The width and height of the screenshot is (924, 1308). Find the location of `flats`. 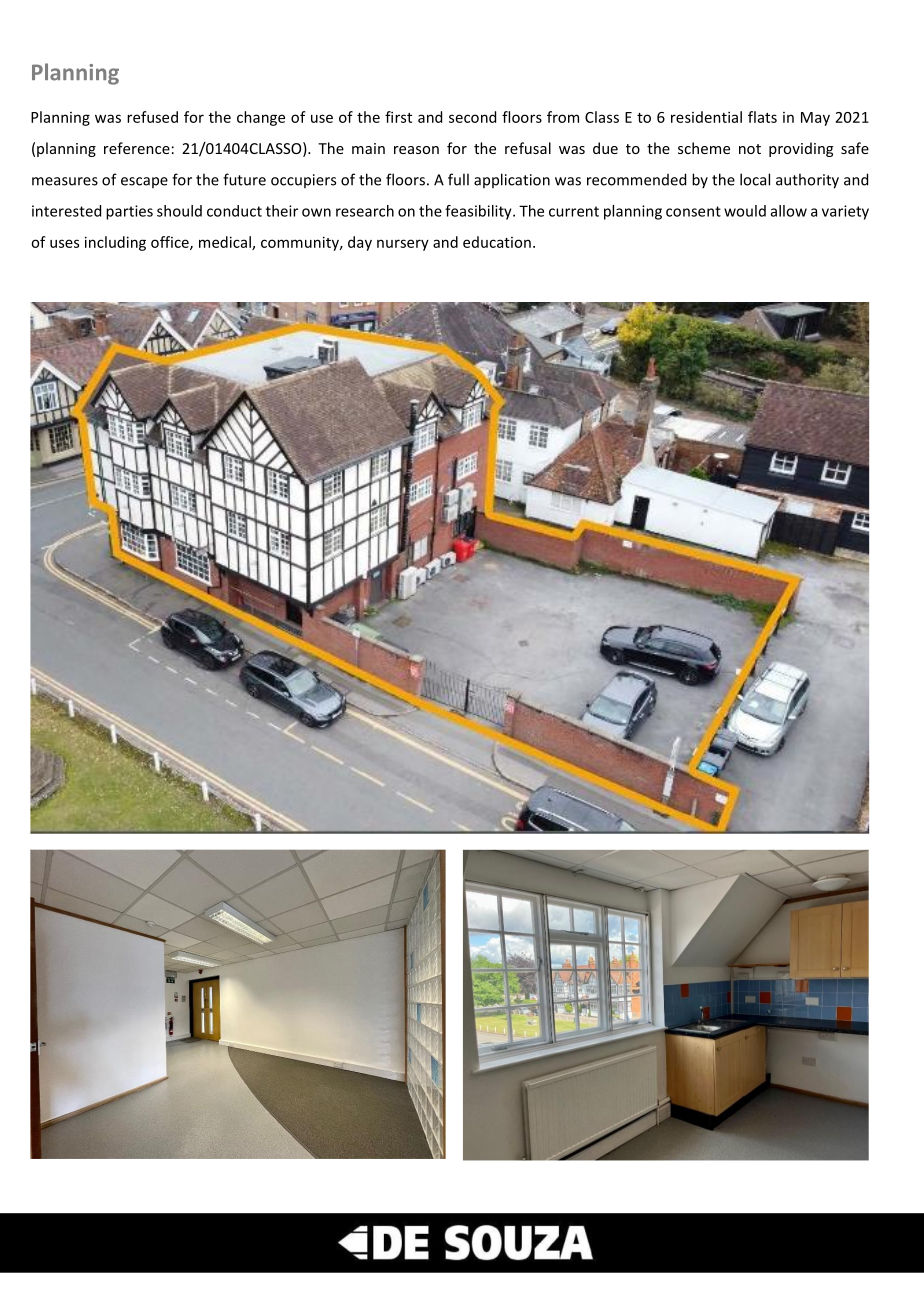

flats is located at coordinates (762, 117).
